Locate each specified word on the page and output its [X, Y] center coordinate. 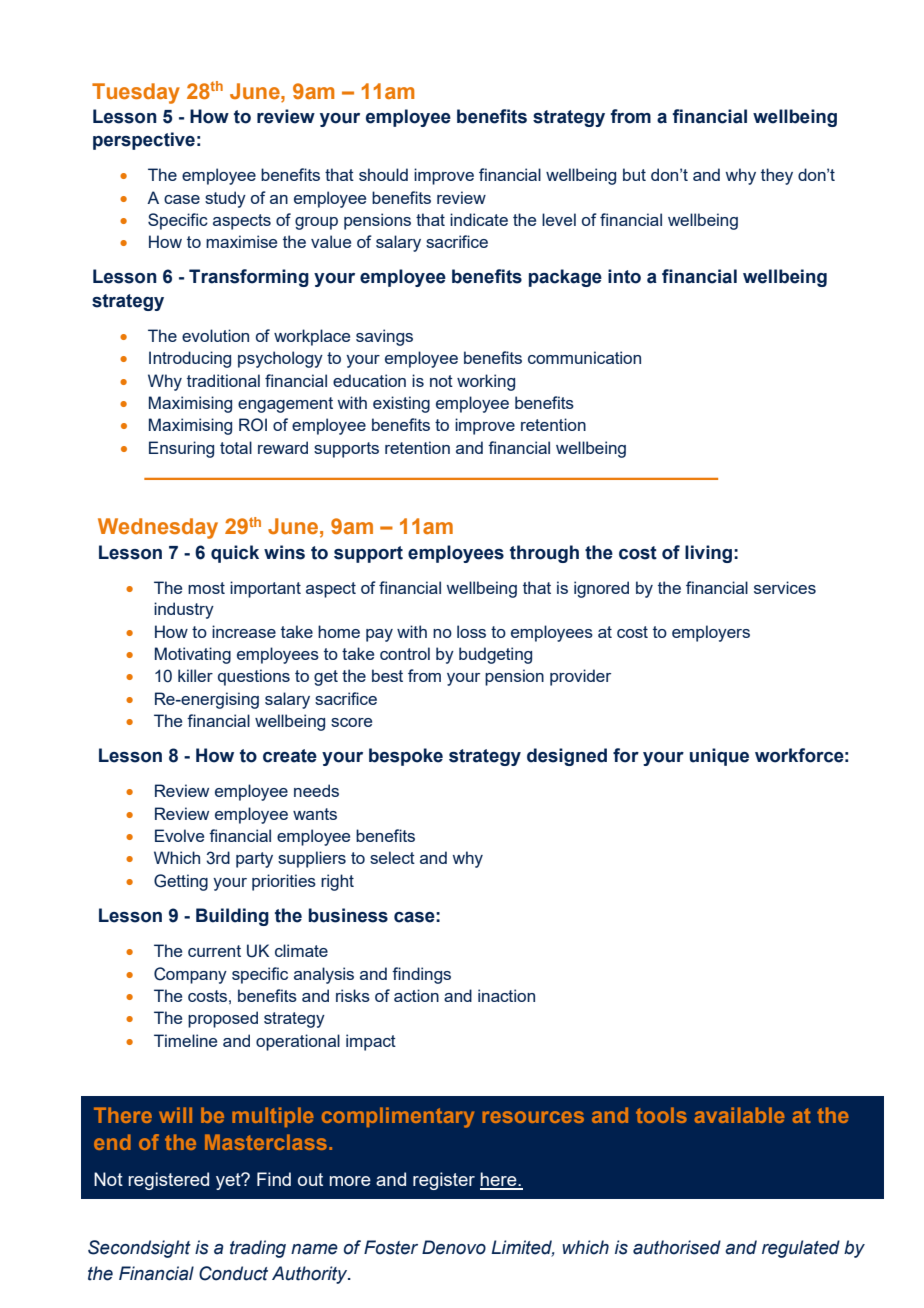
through [544, 554]
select [392, 857]
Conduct [233, 1273]
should [383, 174]
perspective [144, 141]
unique [719, 757]
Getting [181, 882]
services [785, 587]
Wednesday [158, 528]
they [777, 176]
